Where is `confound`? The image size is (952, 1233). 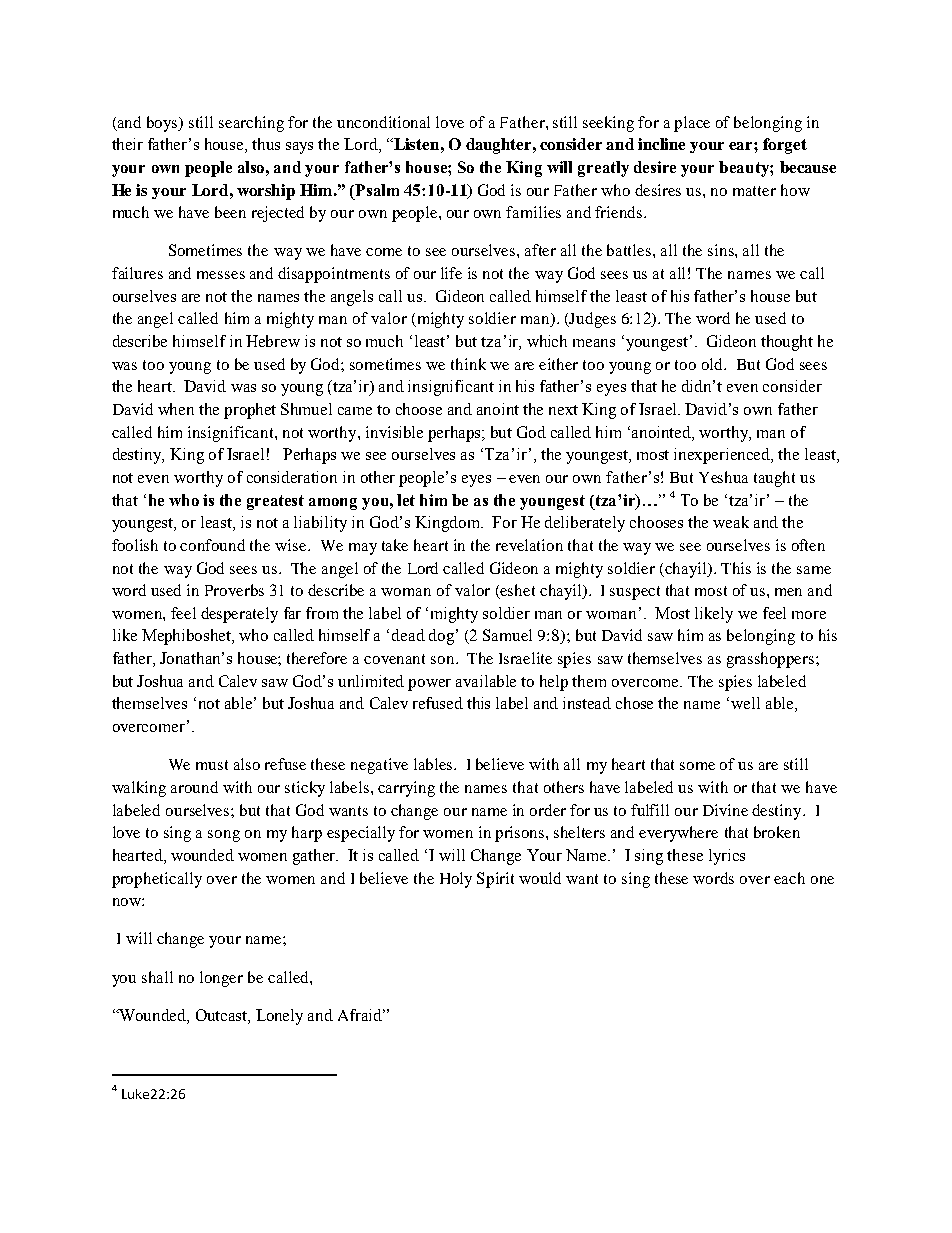 confound is located at coordinates (212, 545).
